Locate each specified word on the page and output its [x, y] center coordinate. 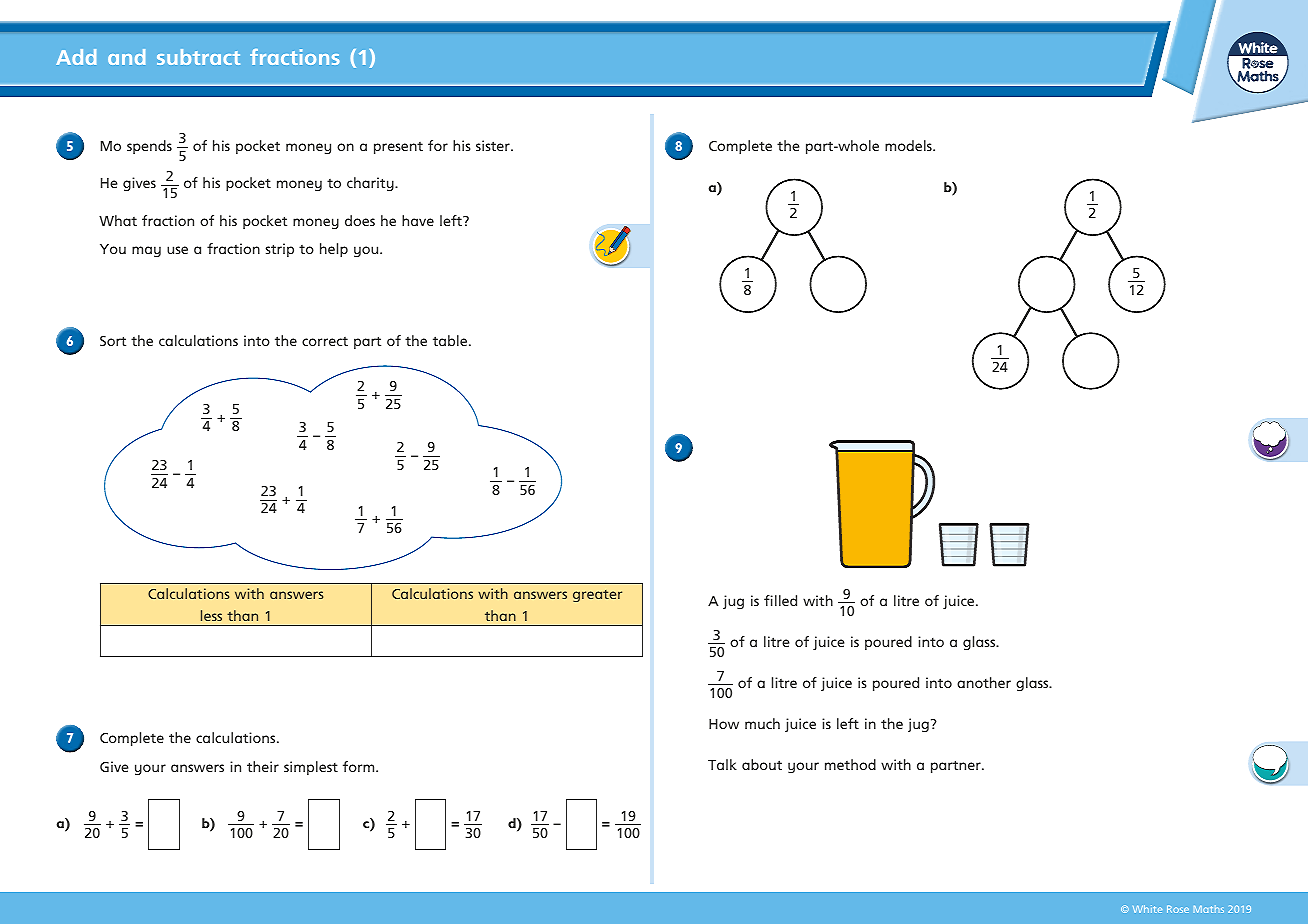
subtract [198, 57]
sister [494, 145]
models [909, 145]
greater [597, 596]
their [263, 766]
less [211, 615]
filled [780, 600]
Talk [722, 764]
